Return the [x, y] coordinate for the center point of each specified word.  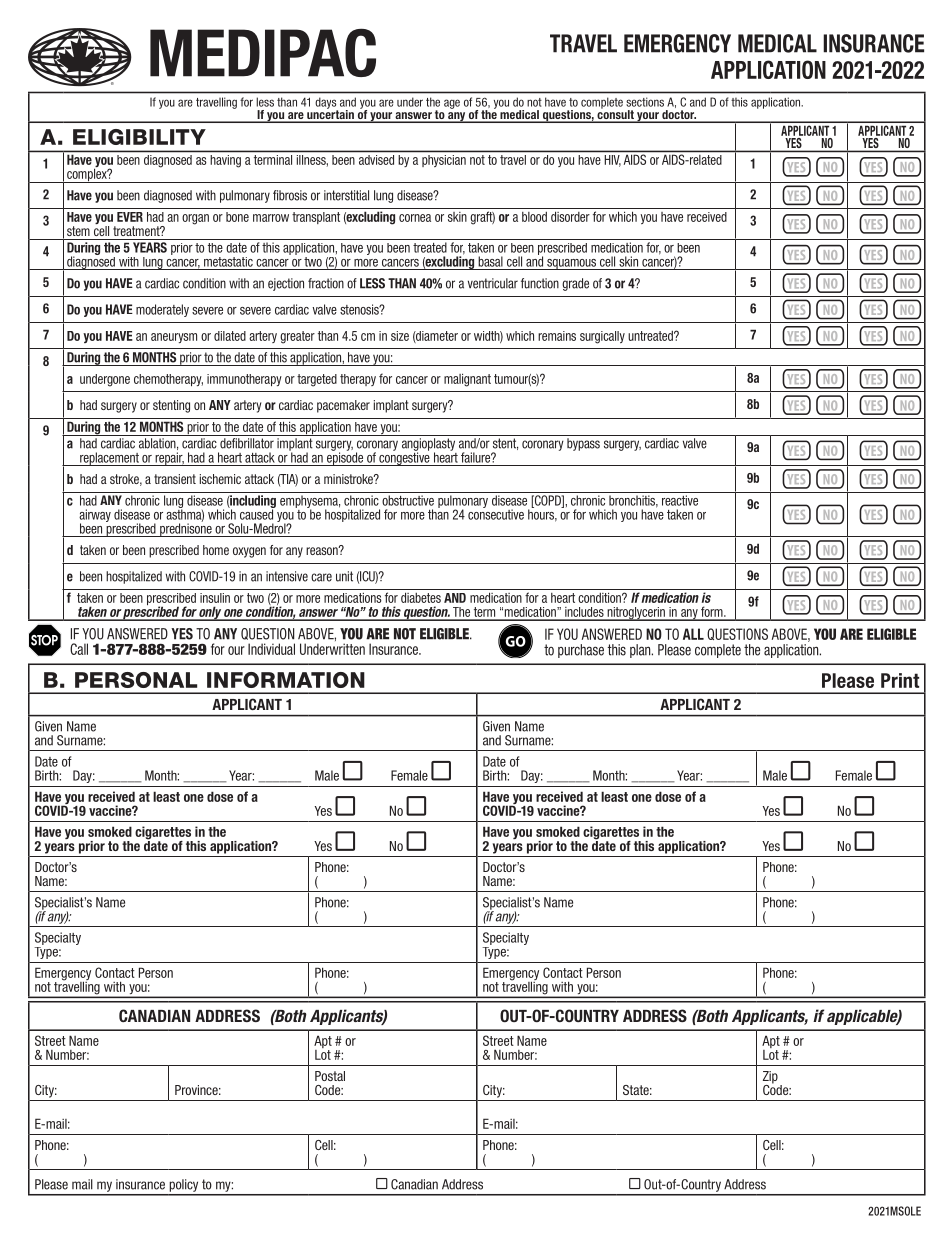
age [452, 104]
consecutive [496, 513]
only [210, 613]
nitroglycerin [636, 614]
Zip [770, 1078]
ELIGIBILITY [139, 137]
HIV [613, 161]
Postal [330, 1076]
